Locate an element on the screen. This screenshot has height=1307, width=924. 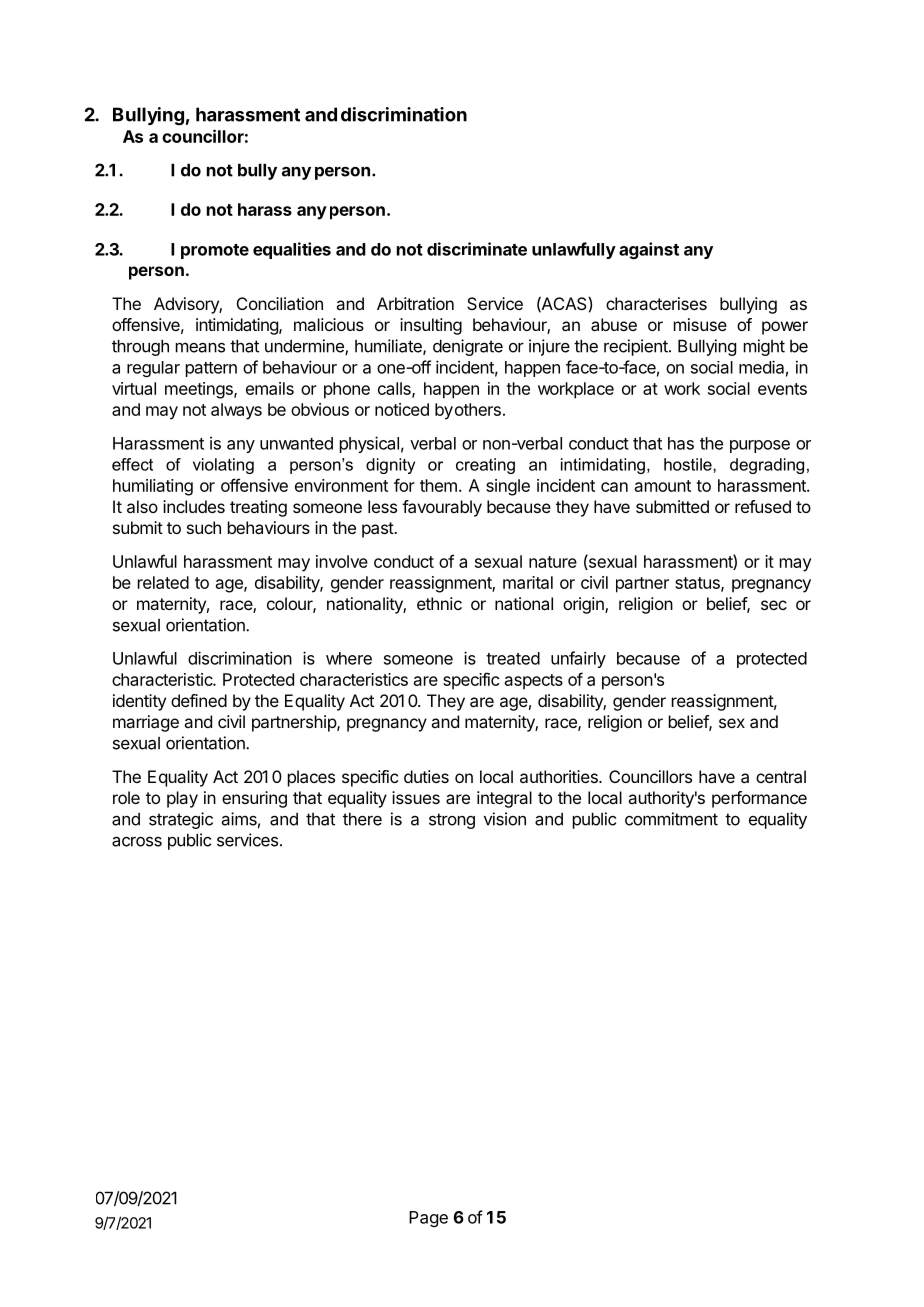
favourably is located at coordinates (442, 508).
